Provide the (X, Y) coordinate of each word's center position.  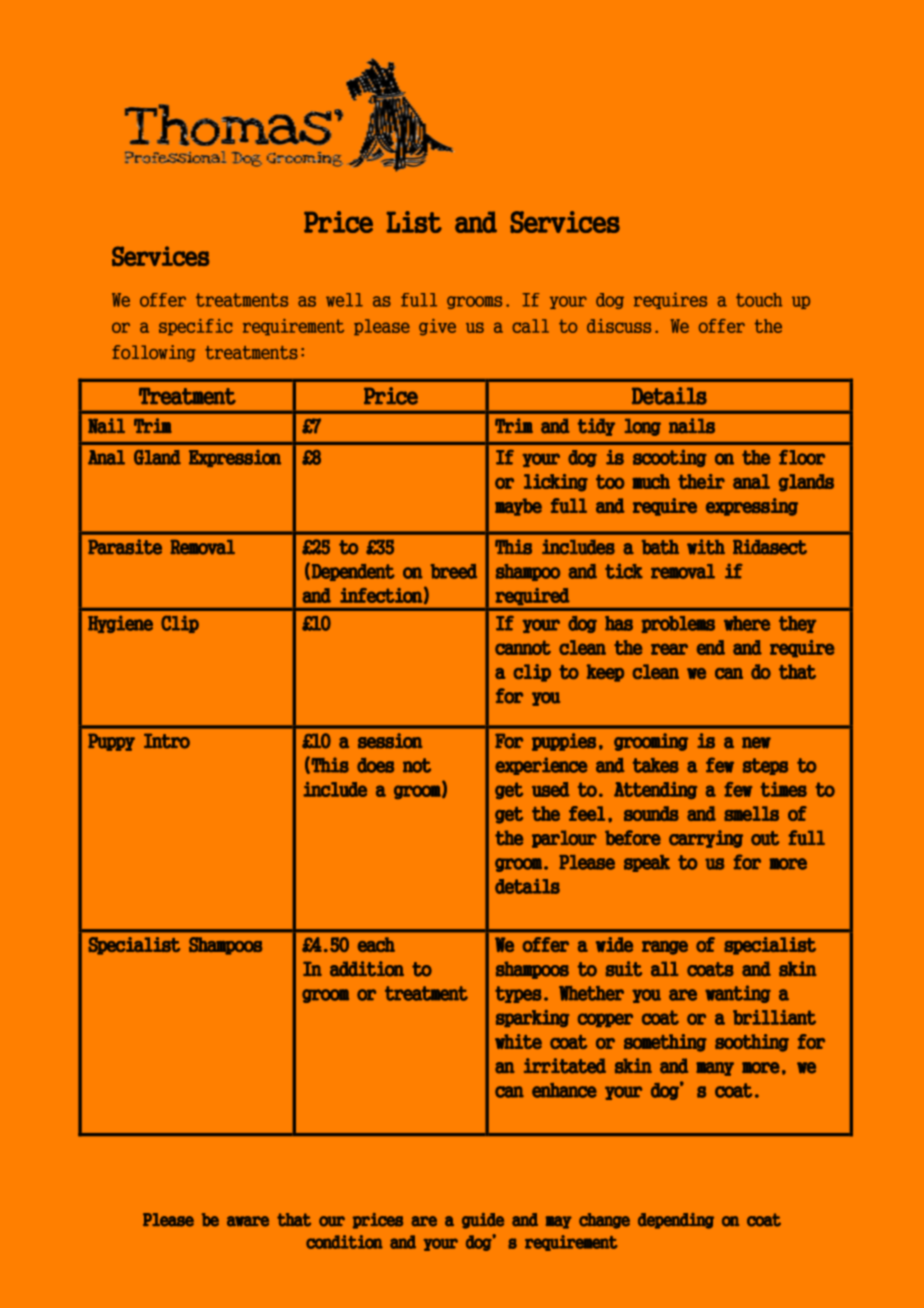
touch (759, 300)
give (437, 327)
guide (483, 1221)
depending (676, 1221)
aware (248, 1221)
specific (196, 327)
